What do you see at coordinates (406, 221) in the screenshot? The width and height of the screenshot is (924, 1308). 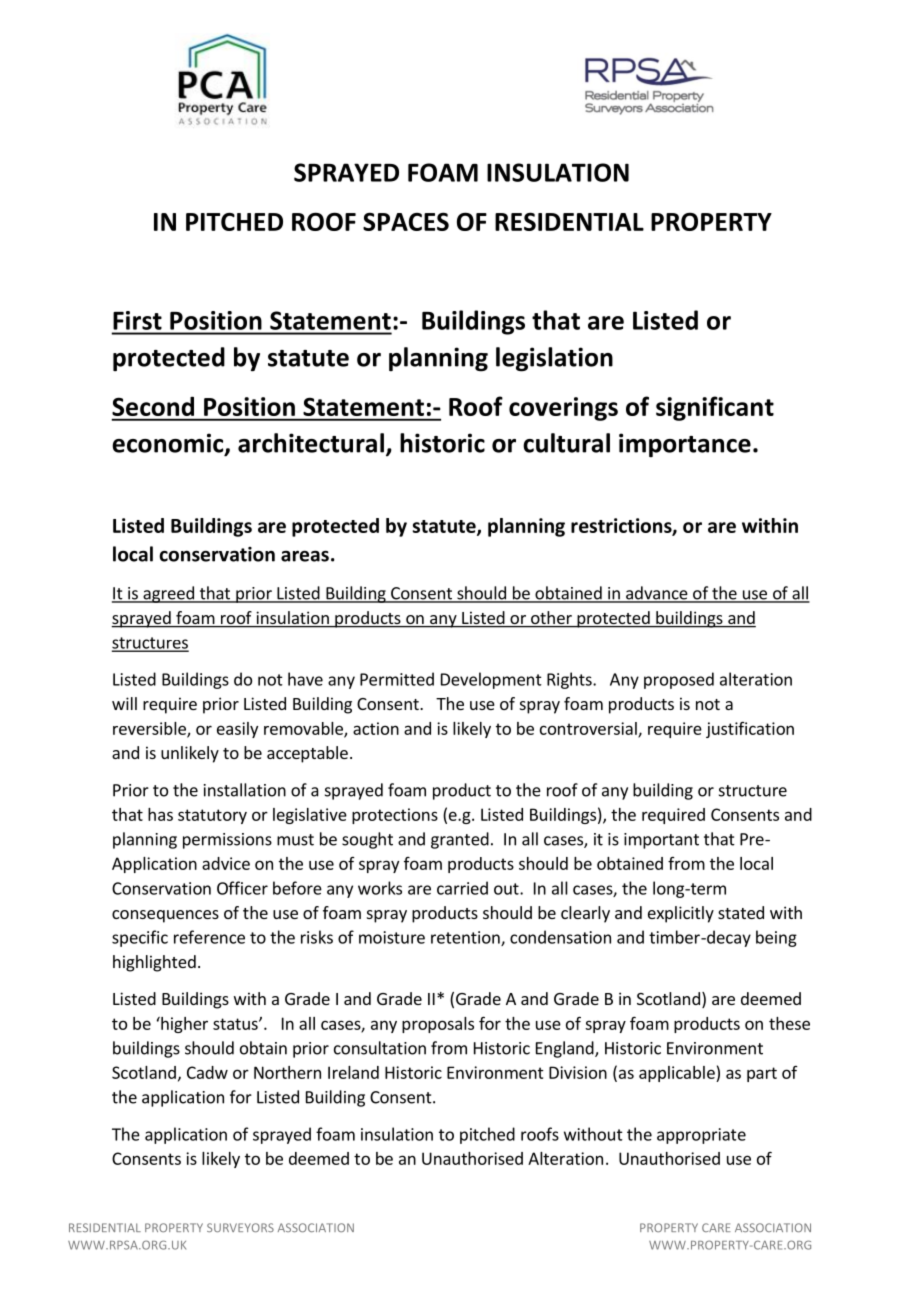 I see `SPACES` at bounding box center [406, 221].
